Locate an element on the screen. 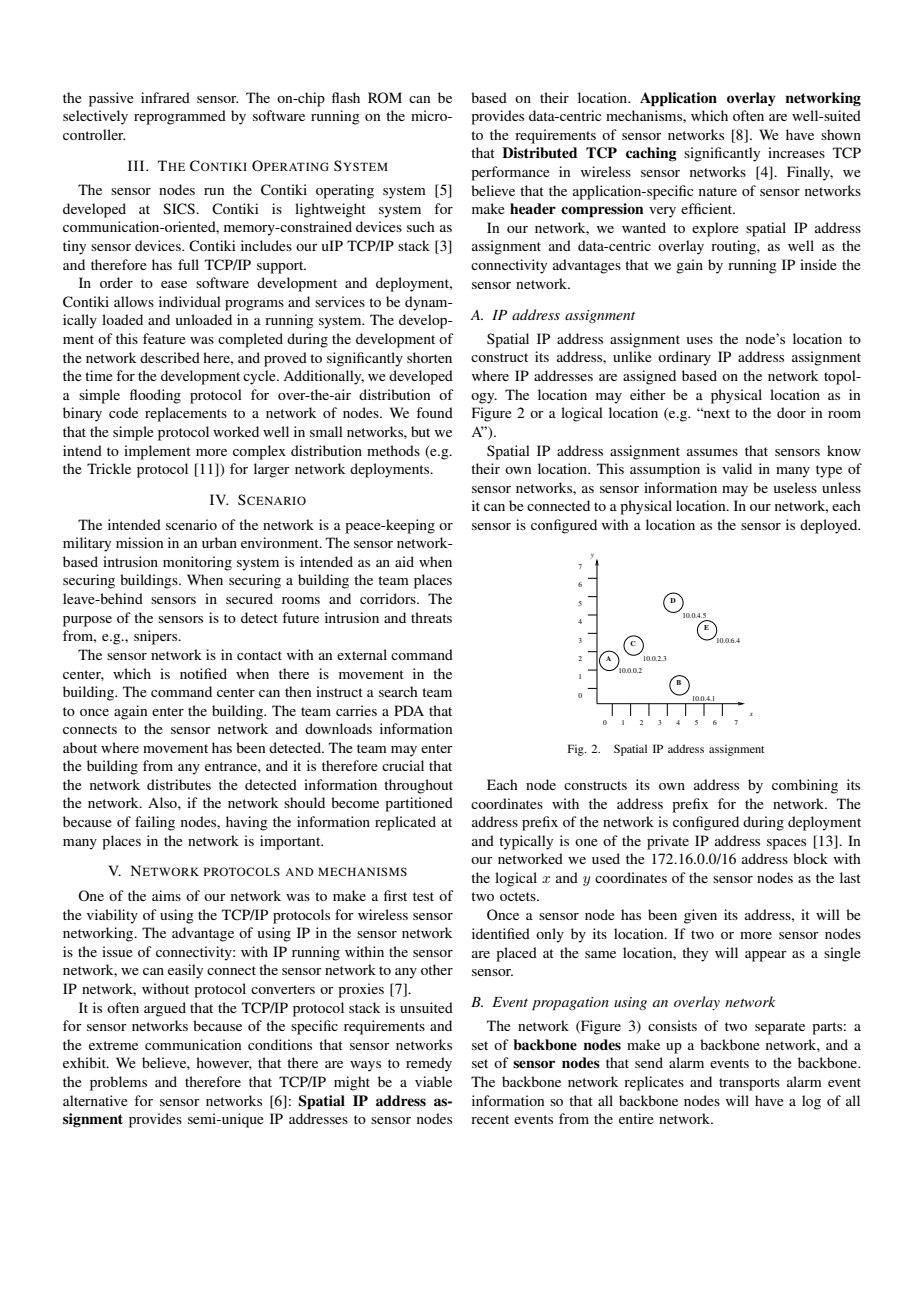 Image resolution: width=924 pixels, height=1308 pixels. viable is located at coordinates (433, 1081).
